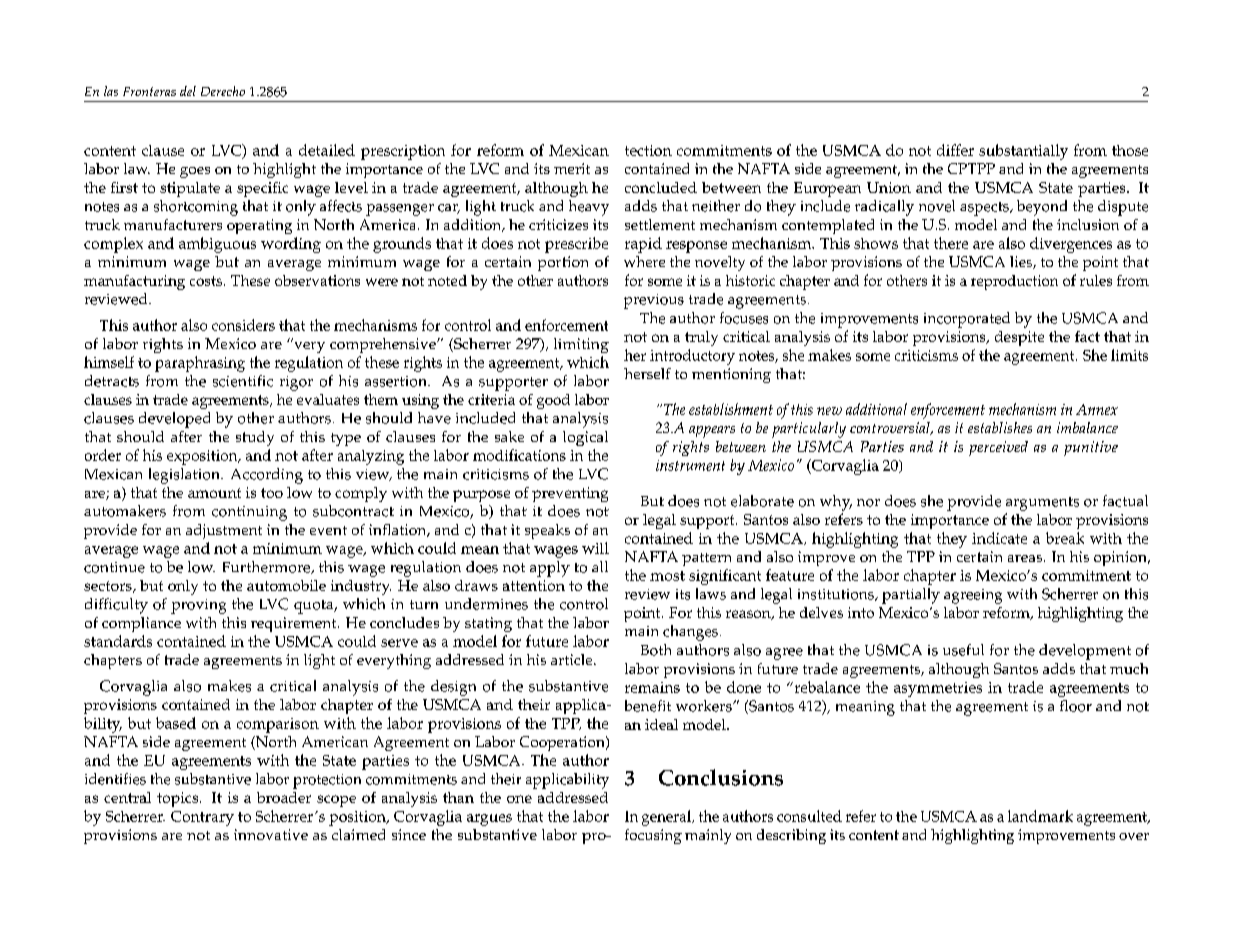  What do you see at coordinates (572, 168) in the page?
I see `merit` at bounding box center [572, 168].
